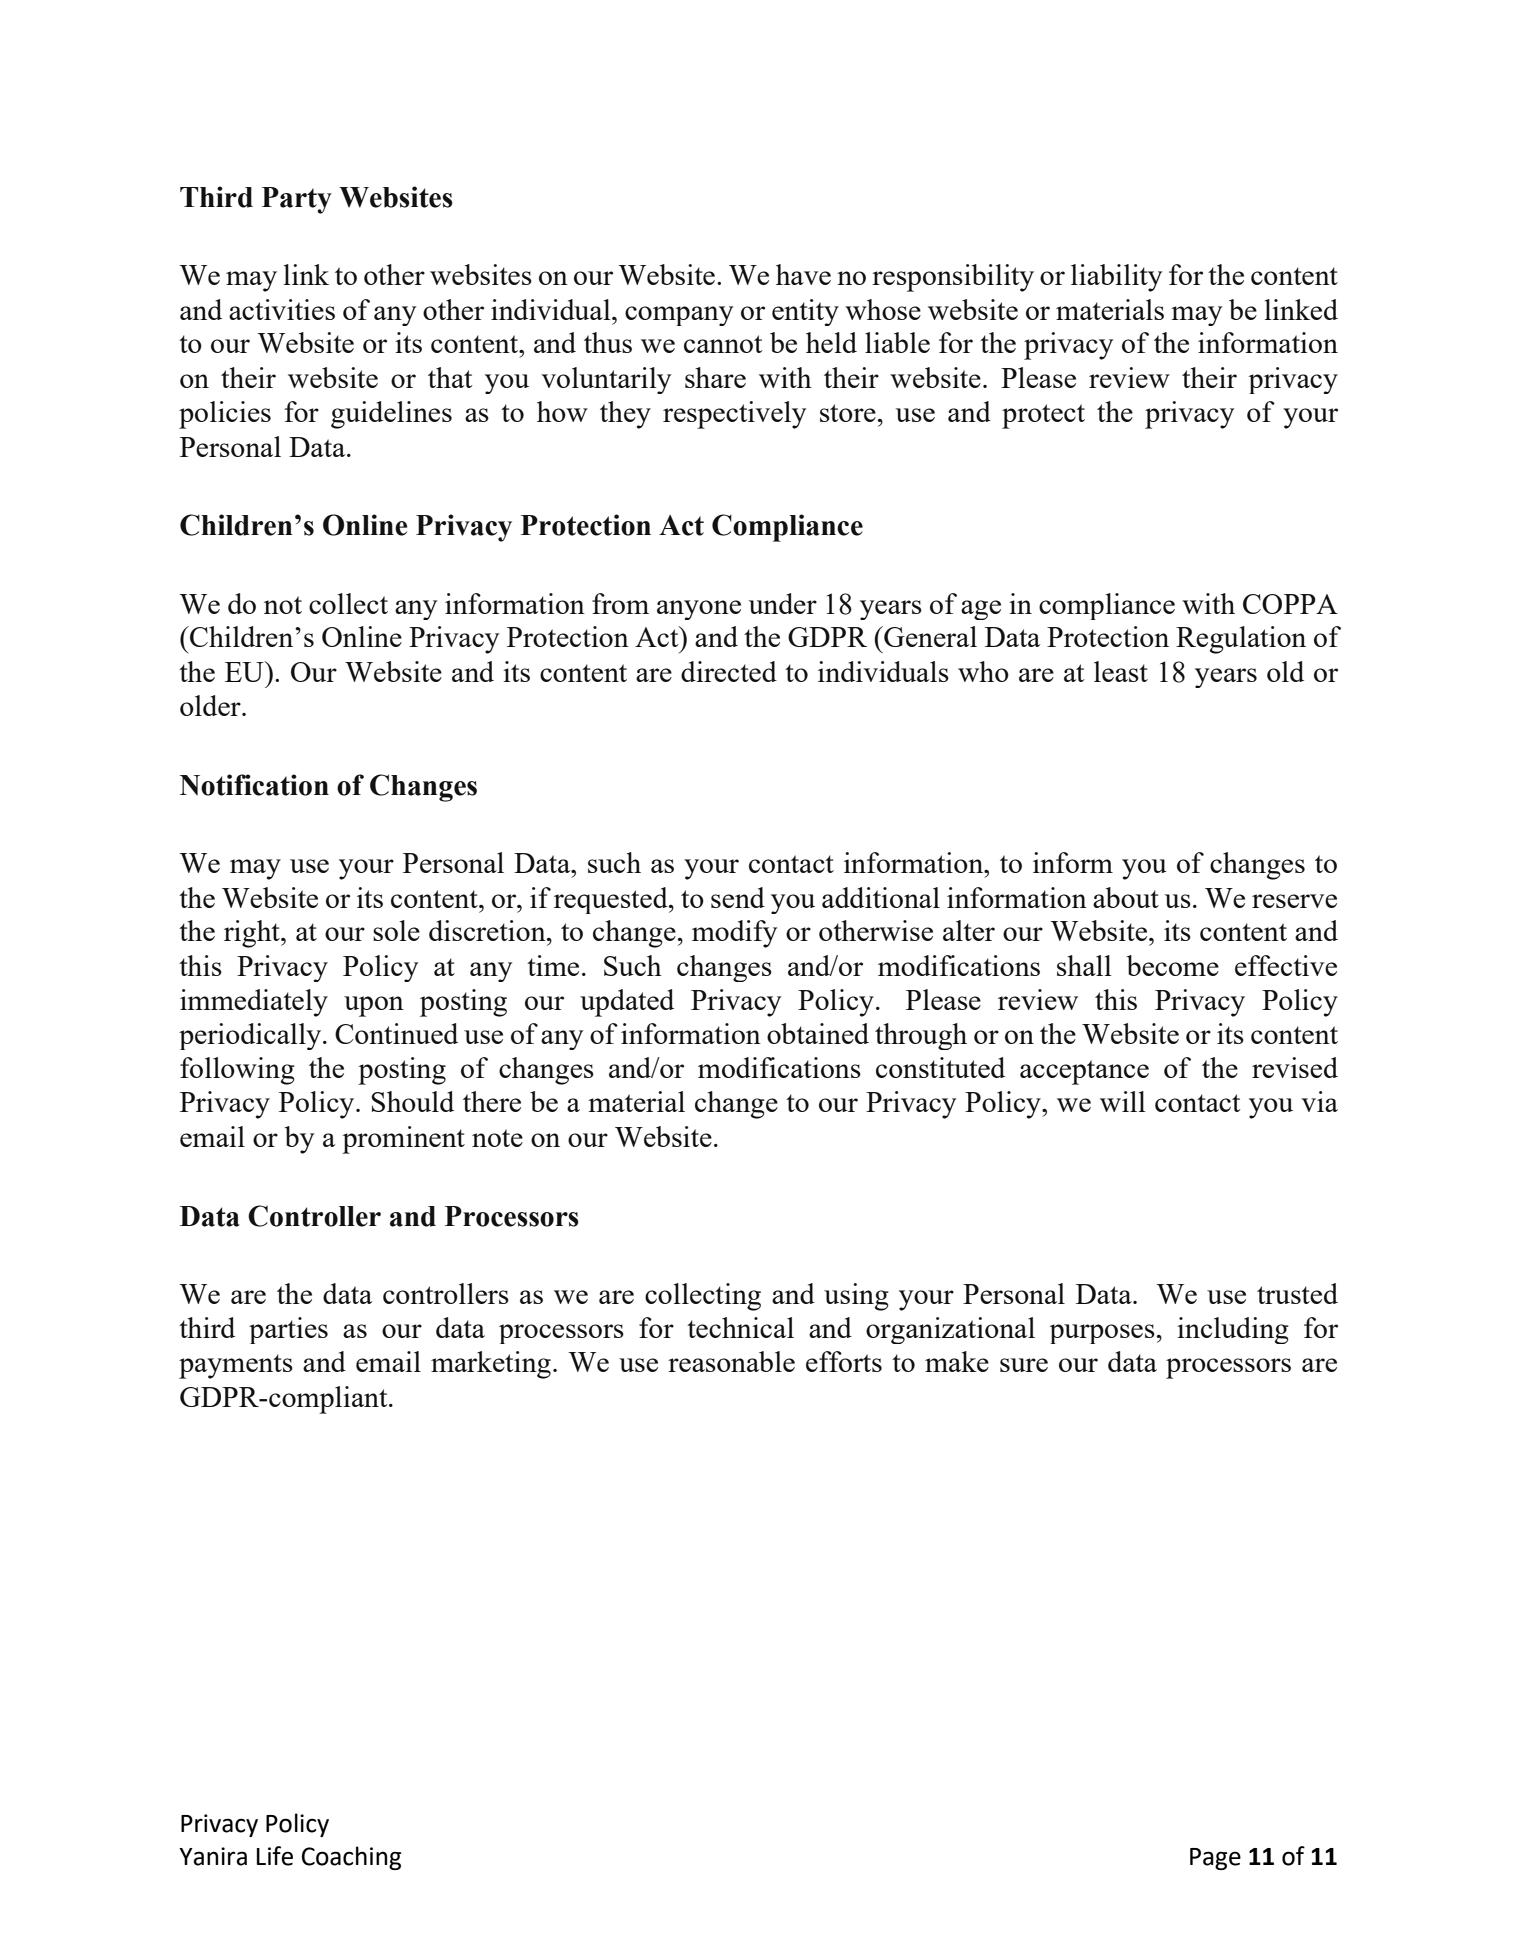  What do you see at coordinates (1233, 1330) in the image?
I see `including` at bounding box center [1233, 1330].
